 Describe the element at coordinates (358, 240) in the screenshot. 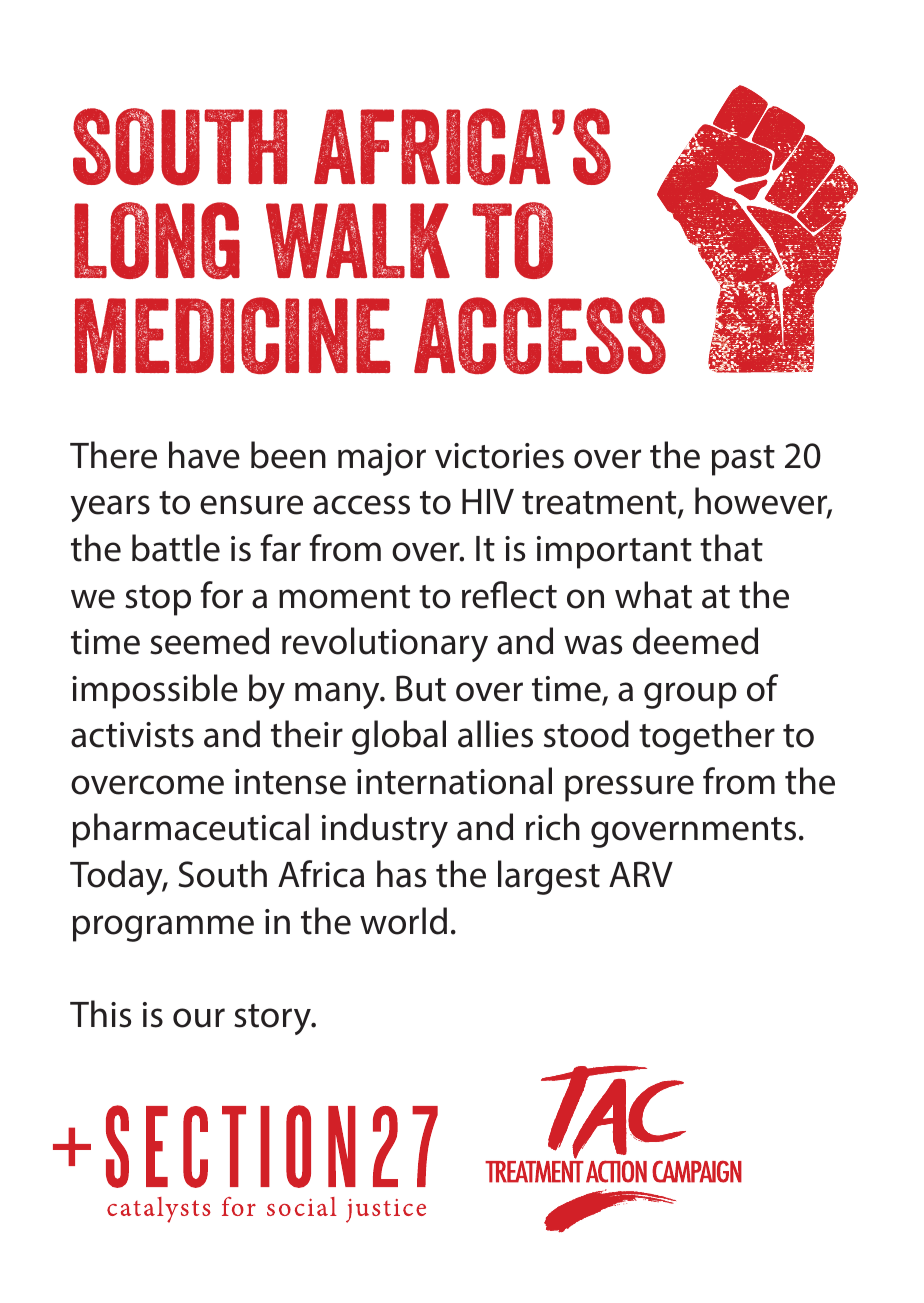

I see `WALK` at that location.
